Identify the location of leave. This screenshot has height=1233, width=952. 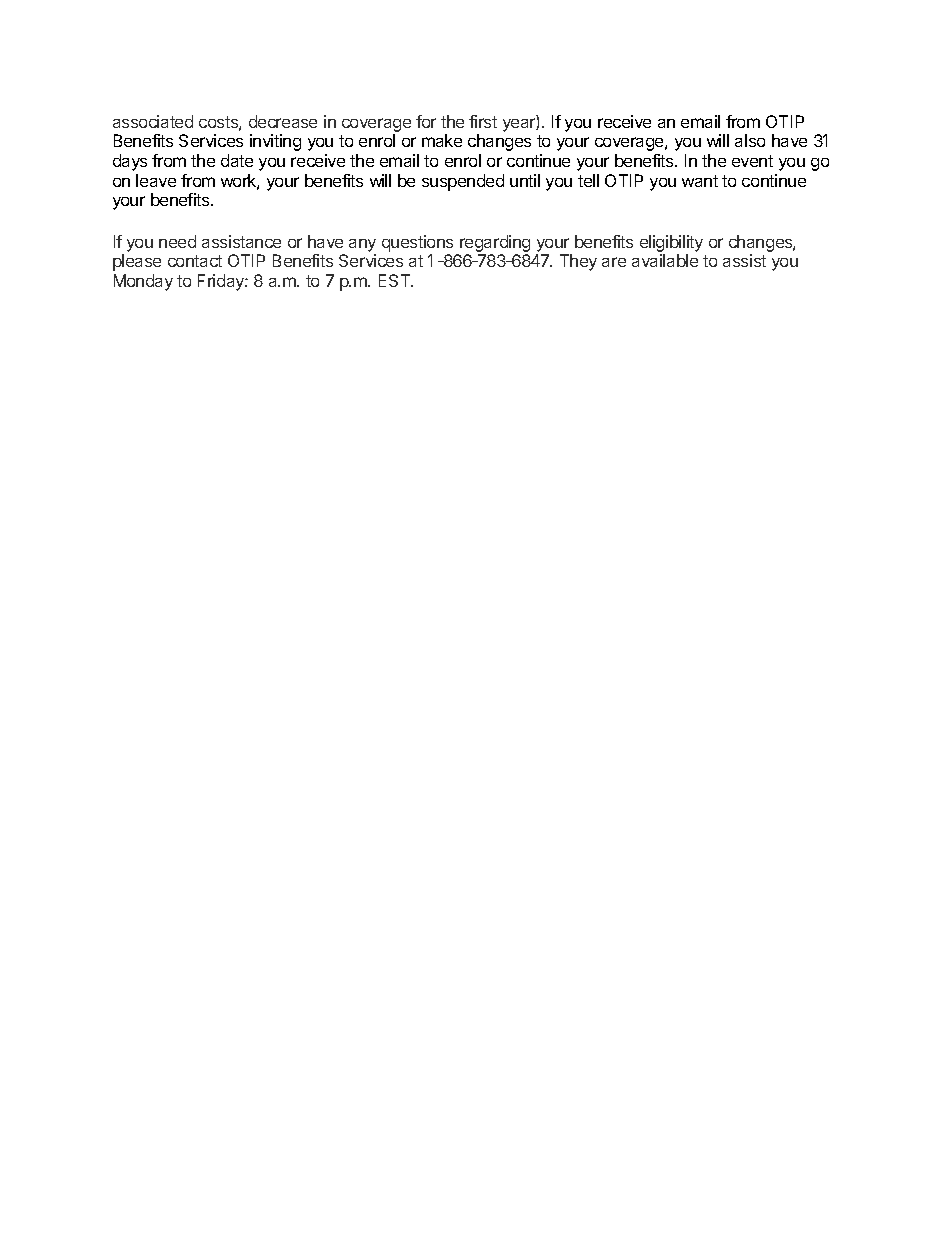
(156, 180).
